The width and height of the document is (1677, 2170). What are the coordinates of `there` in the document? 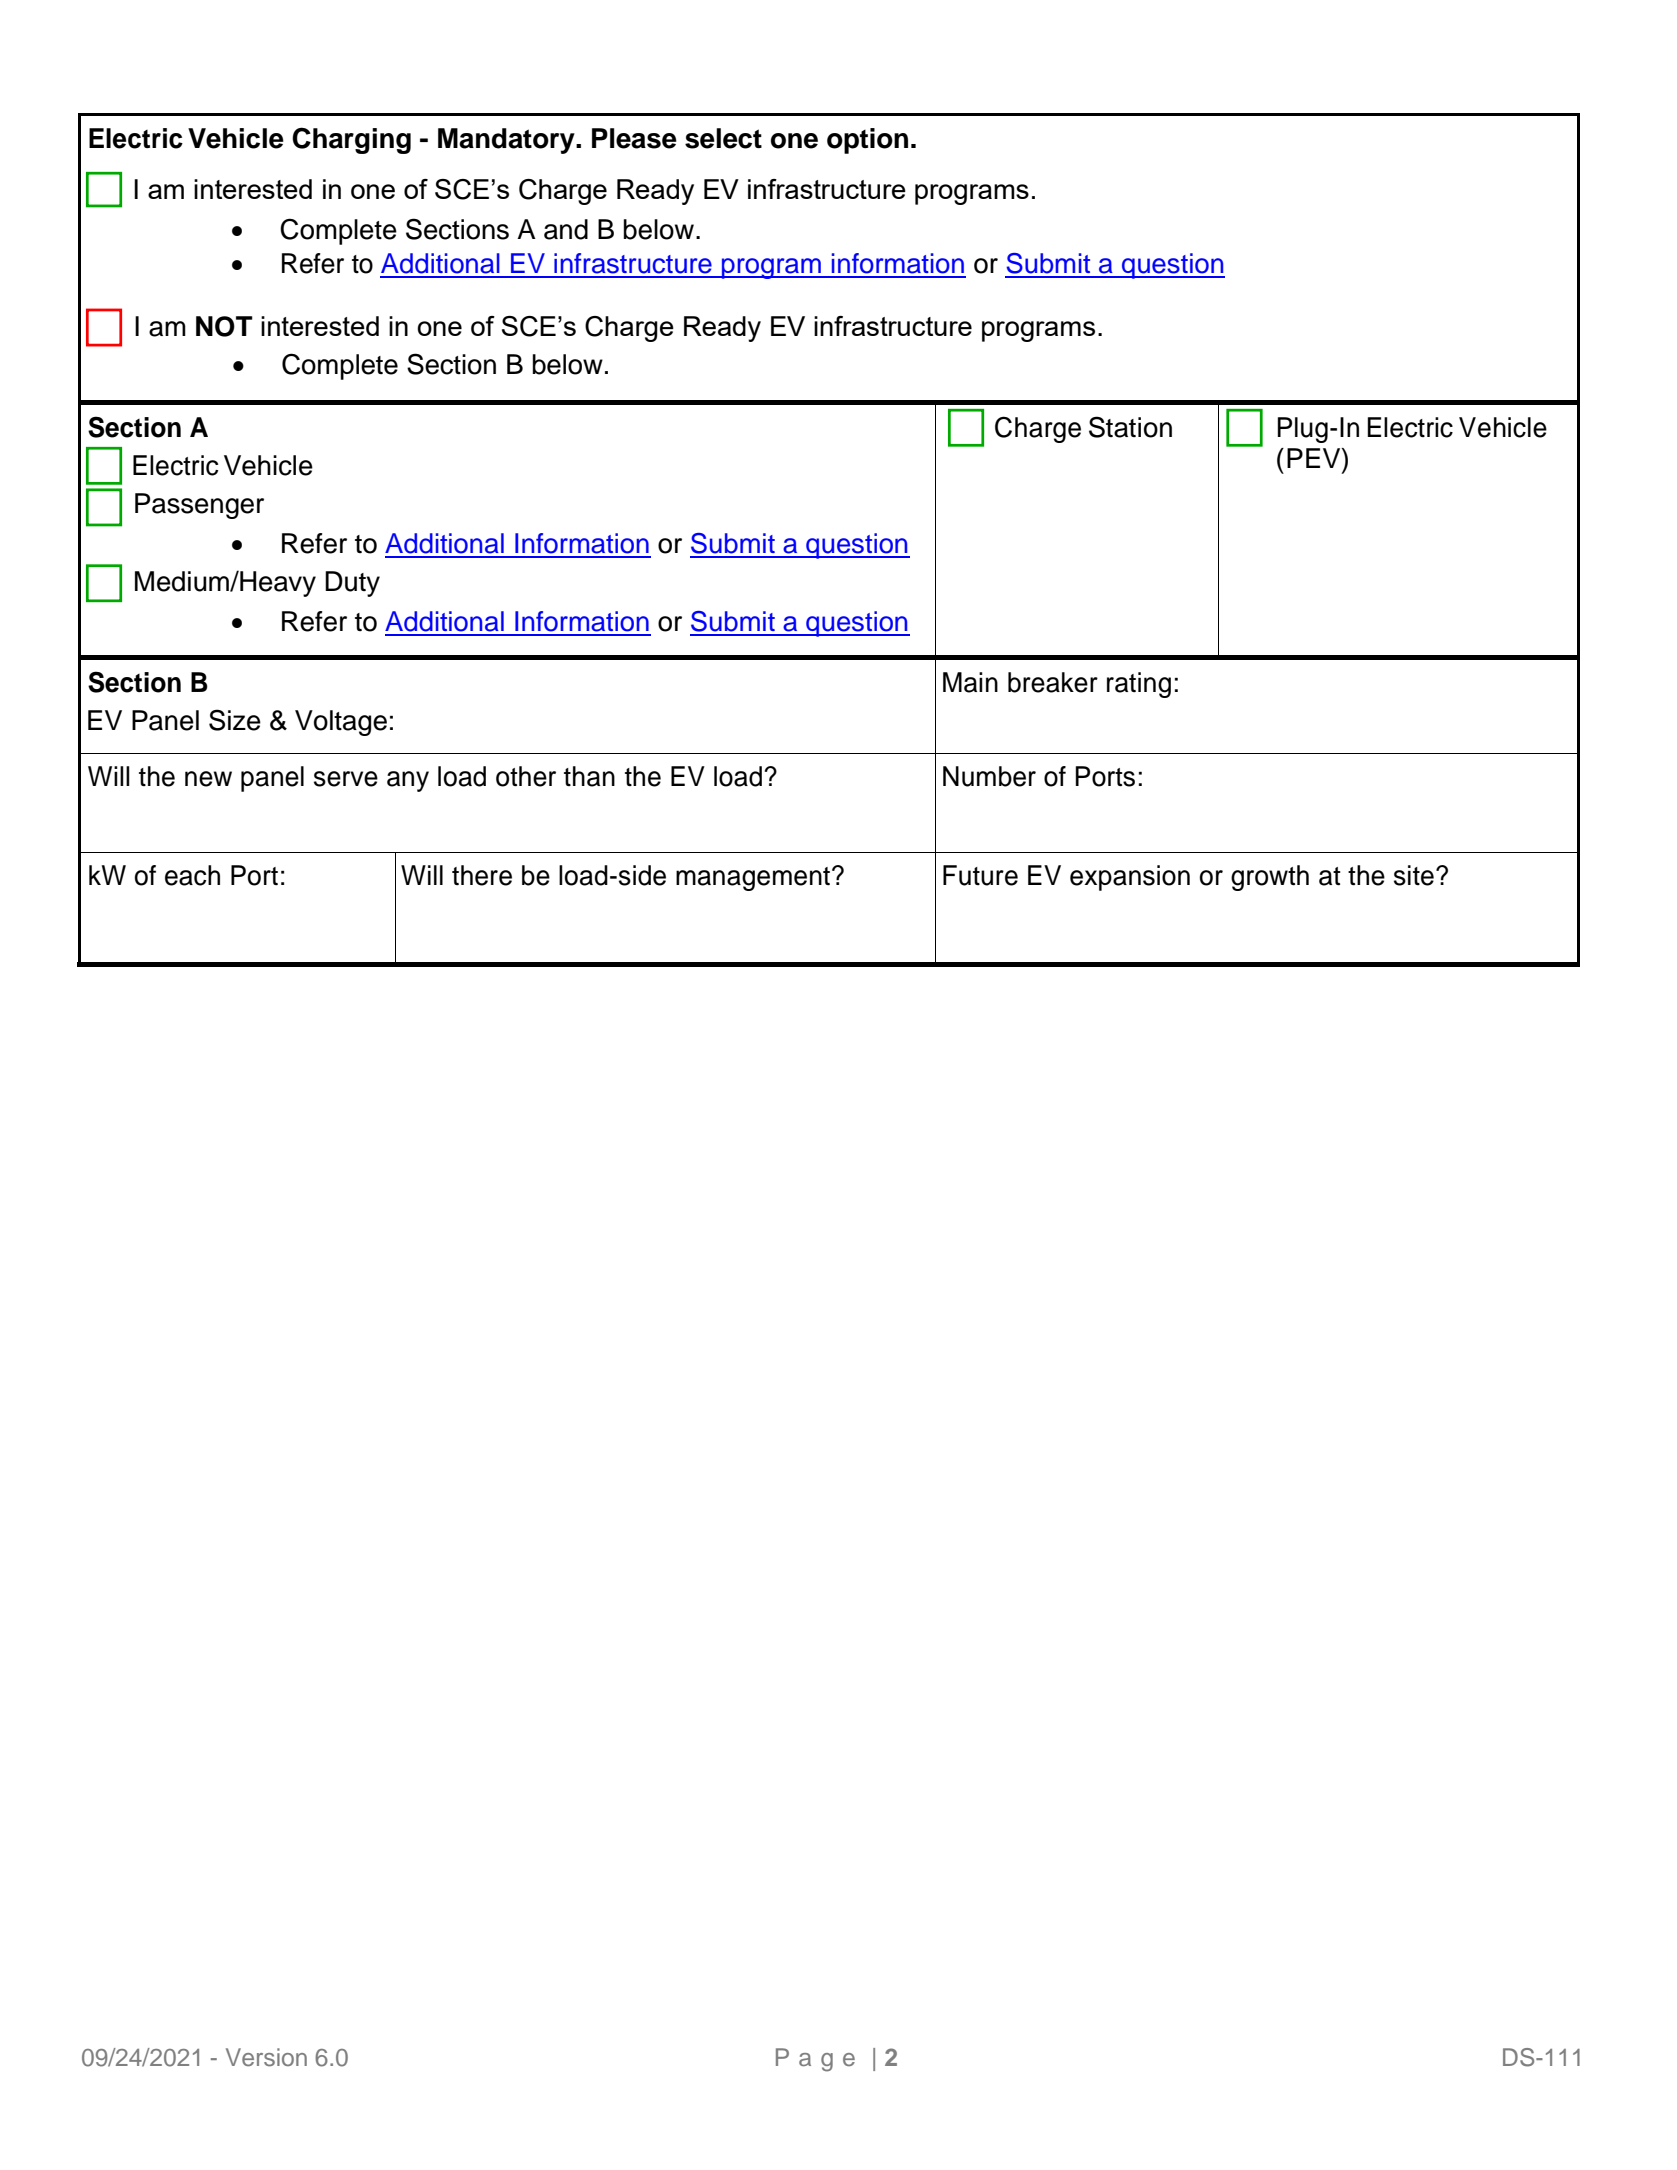 It's located at (482, 875).
